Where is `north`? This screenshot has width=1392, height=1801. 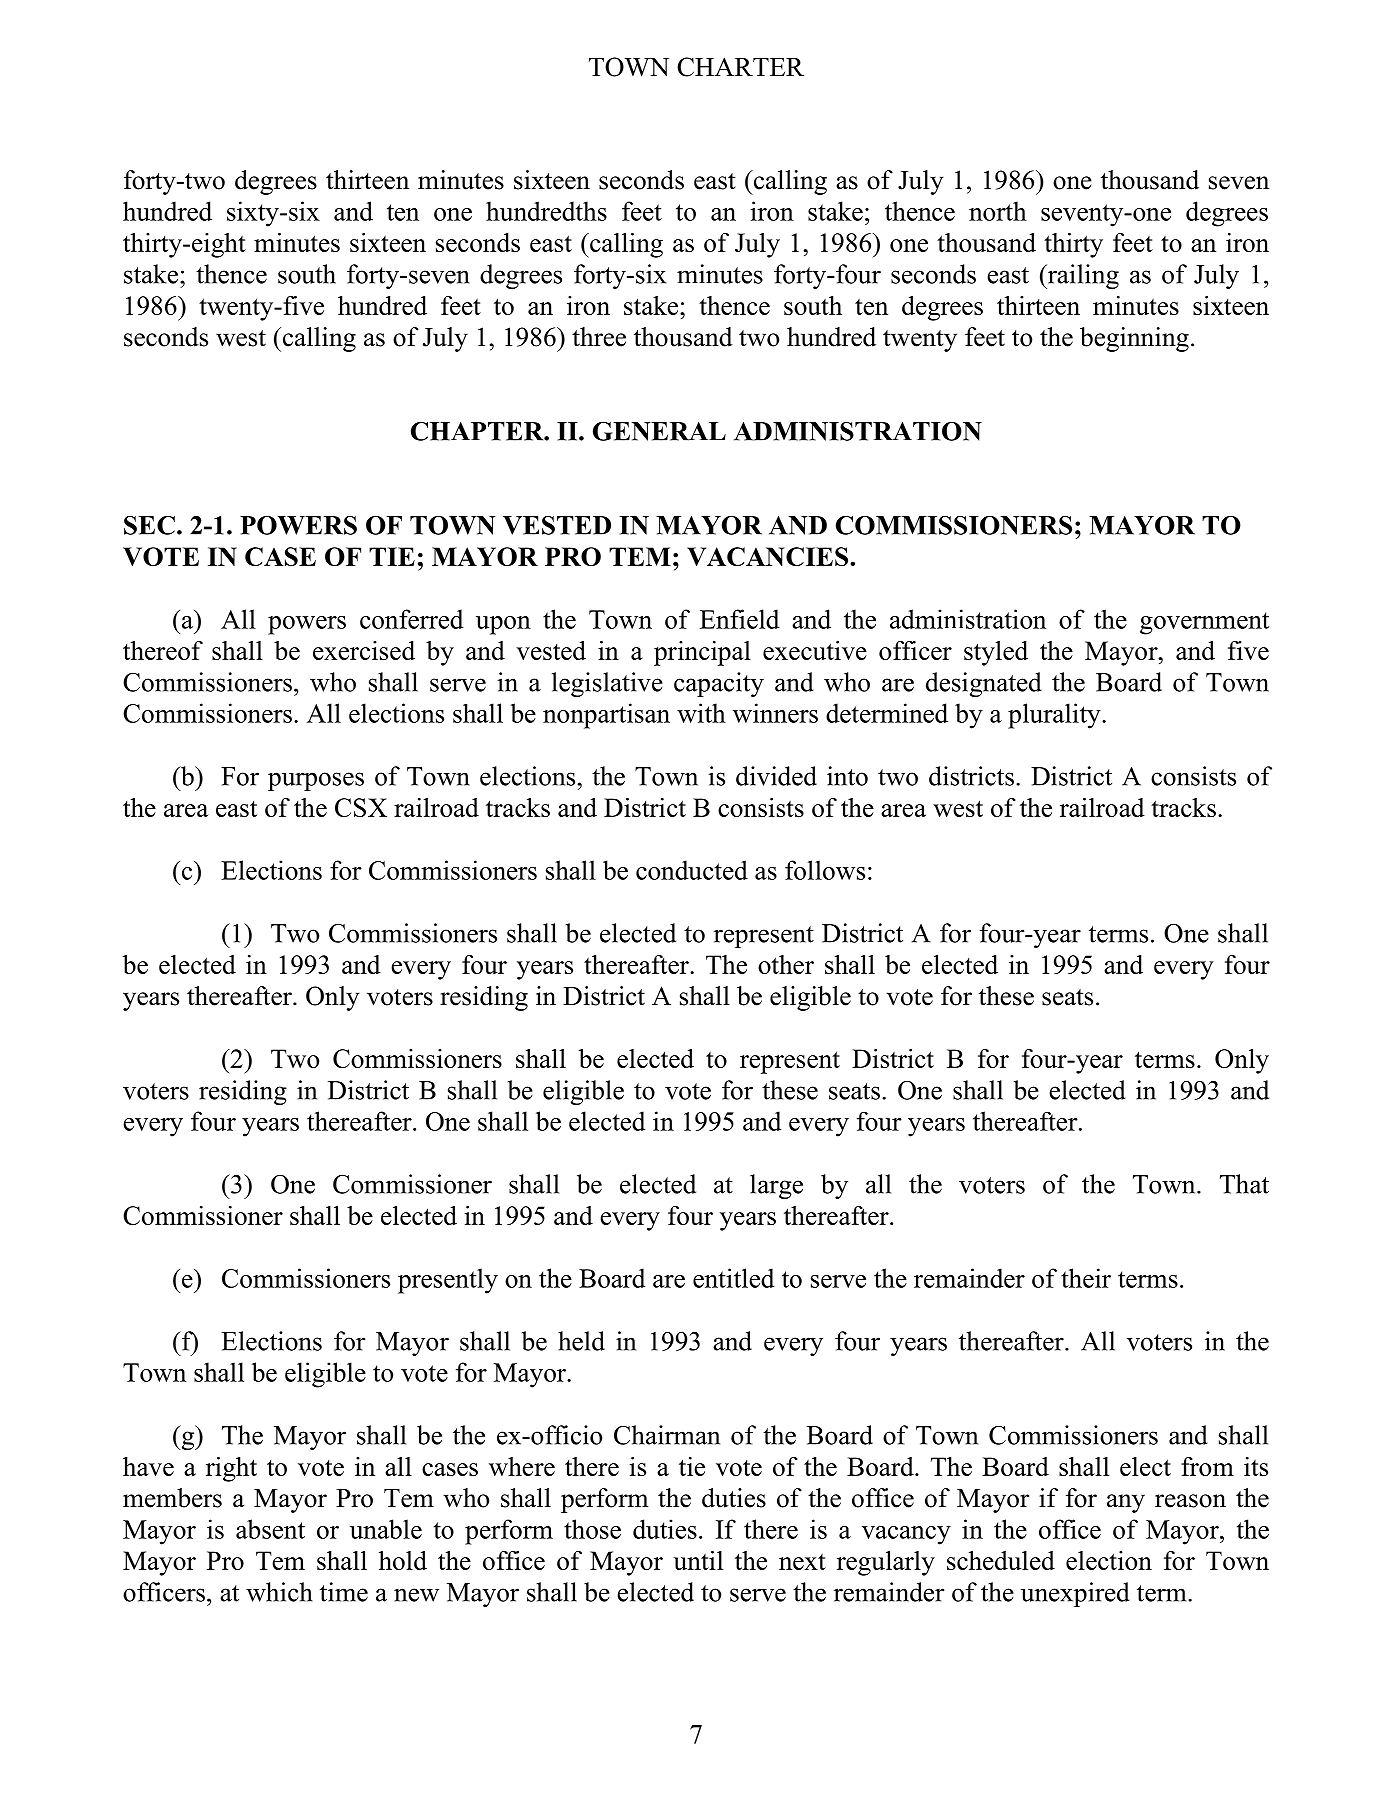
north is located at coordinates (998, 211).
